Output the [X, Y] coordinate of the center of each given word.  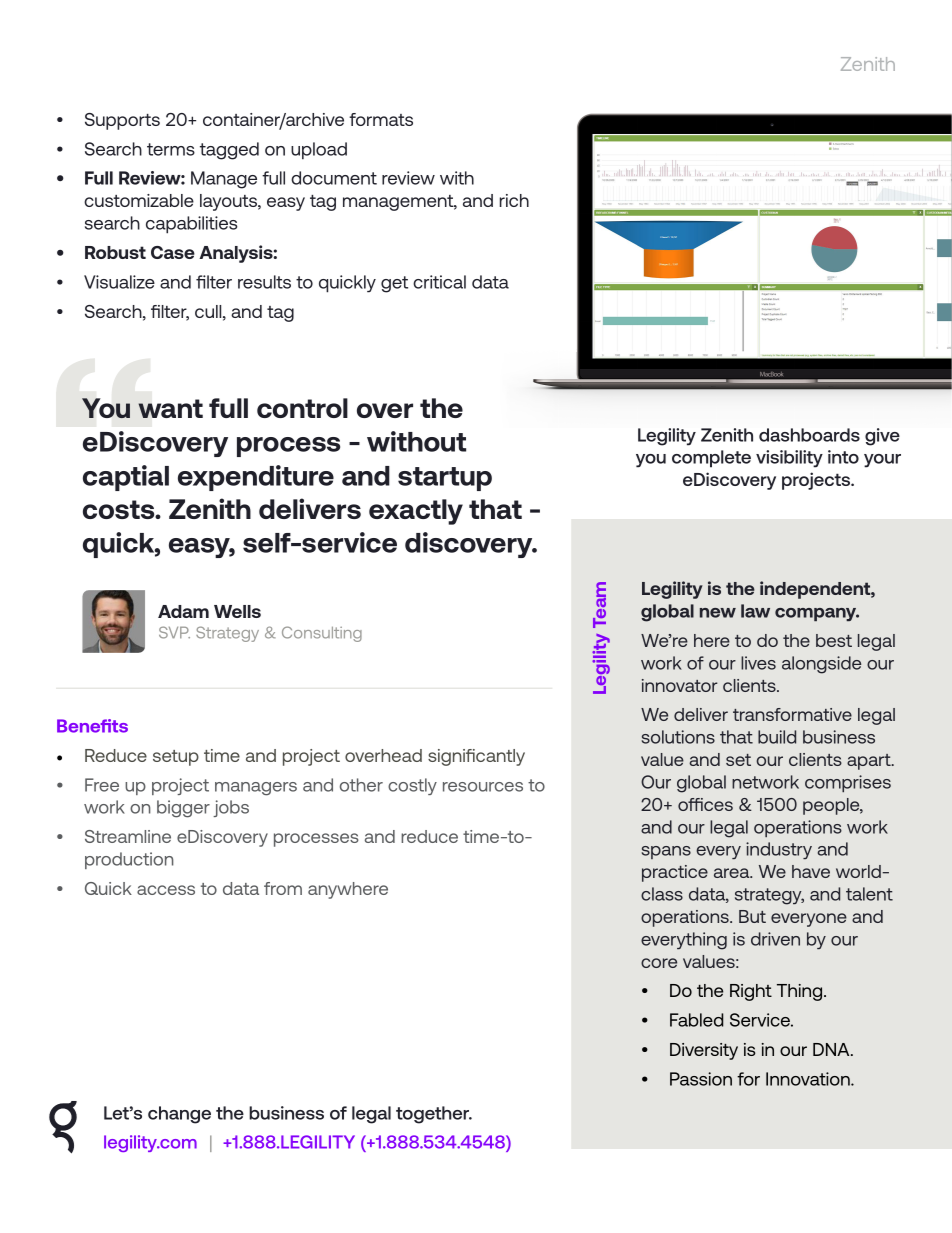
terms [171, 149]
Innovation [809, 1079]
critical [439, 282]
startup [445, 479]
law [755, 611]
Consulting [322, 634]
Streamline [128, 836]
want [170, 408]
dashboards [809, 435]
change [179, 1115]
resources [483, 787]
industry [779, 850]
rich [514, 200]
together [434, 1115]
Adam [183, 611]
